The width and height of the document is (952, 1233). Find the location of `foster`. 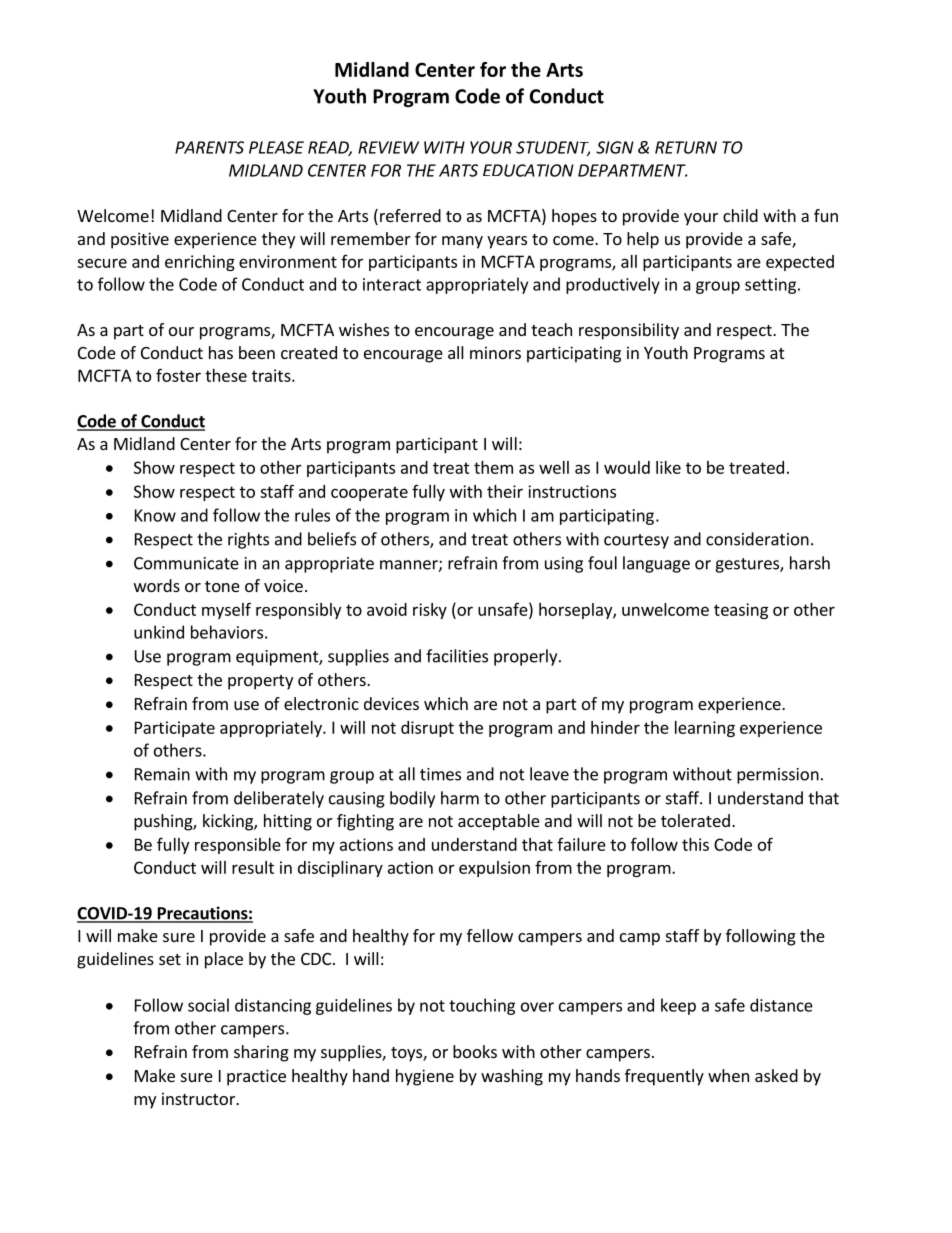

foster is located at coordinates (178, 375).
